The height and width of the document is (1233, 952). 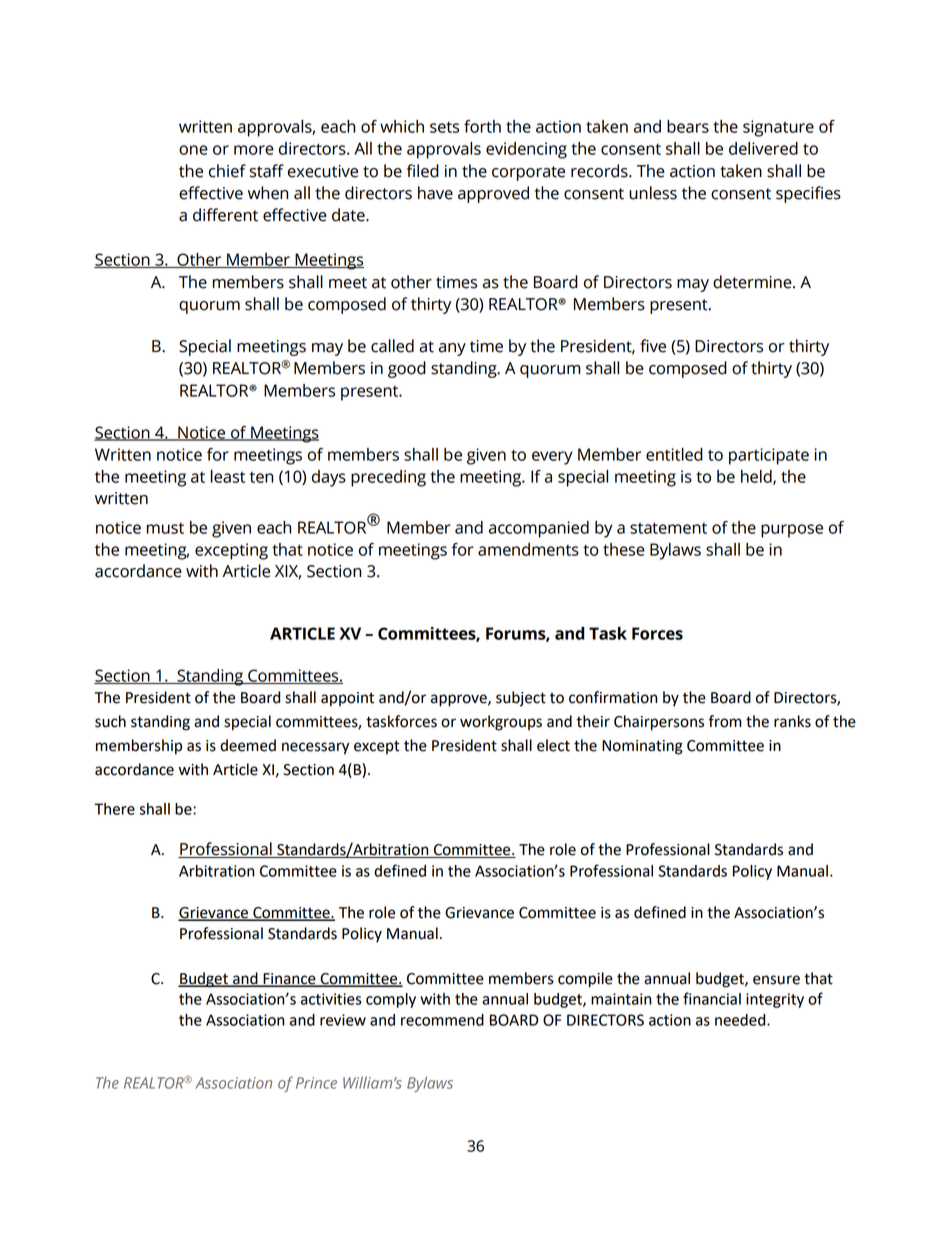 I want to click on delivered, so click(x=763, y=148).
